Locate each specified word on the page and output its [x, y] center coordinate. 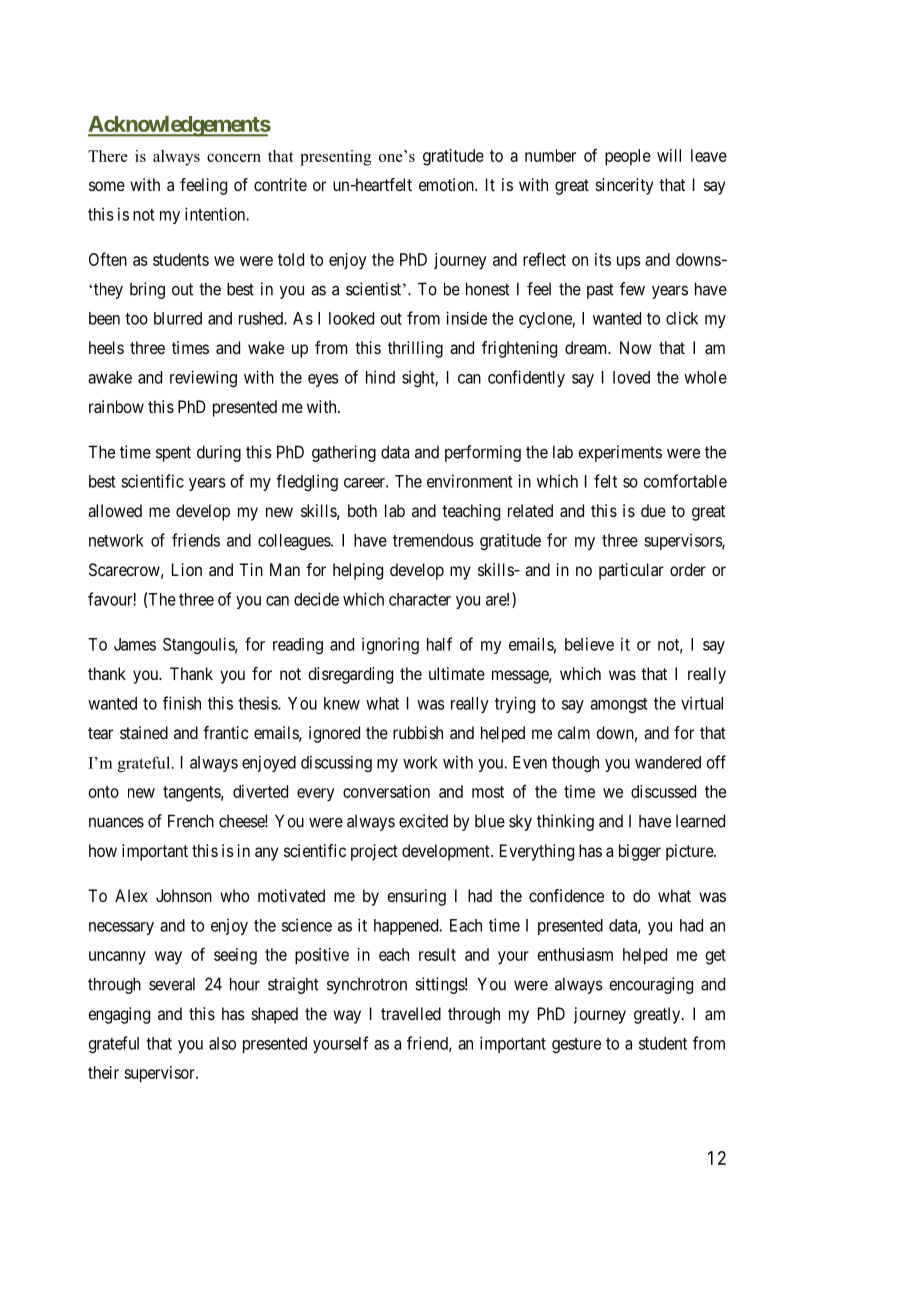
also [222, 1043]
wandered [668, 762]
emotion [447, 184]
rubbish [418, 732]
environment [470, 481]
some [107, 186]
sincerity [624, 186]
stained [144, 732]
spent [173, 454]
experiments [620, 453]
